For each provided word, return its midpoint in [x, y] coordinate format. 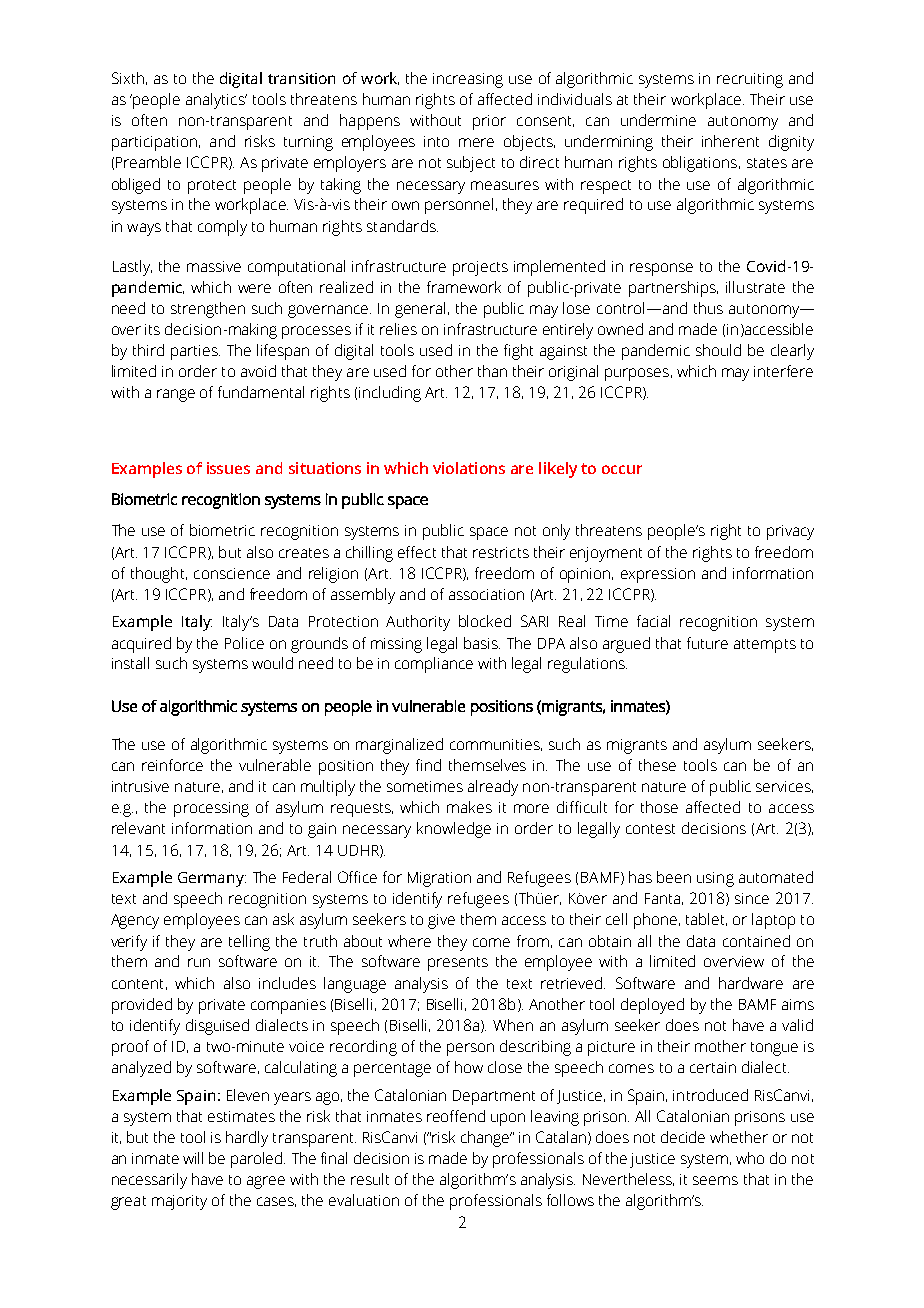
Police [244, 643]
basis [482, 643]
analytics [216, 101]
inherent [730, 141]
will [193, 1158]
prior [489, 122]
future [707, 643]
